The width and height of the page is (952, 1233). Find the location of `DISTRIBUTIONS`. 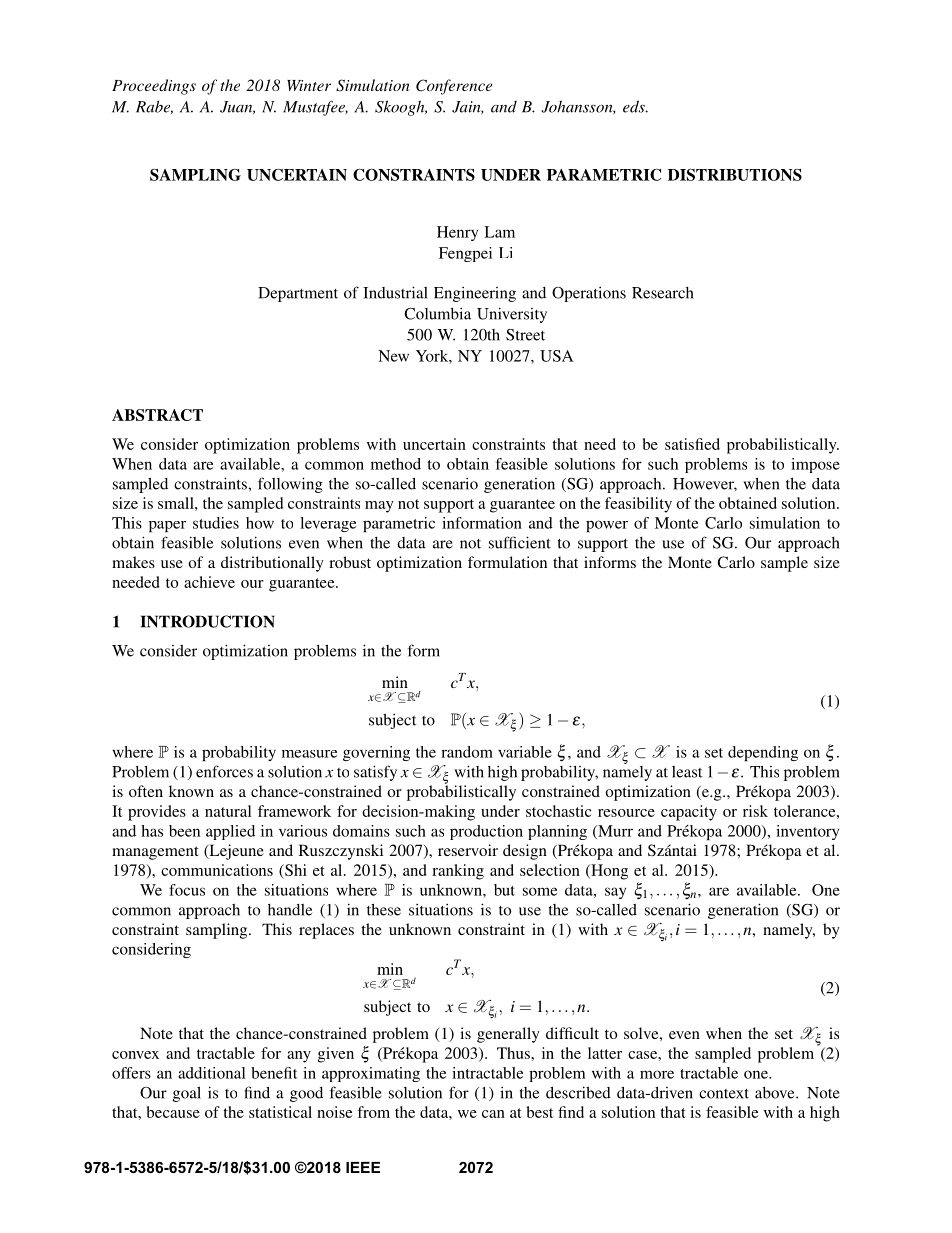

DISTRIBUTIONS is located at coordinates (735, 175).
